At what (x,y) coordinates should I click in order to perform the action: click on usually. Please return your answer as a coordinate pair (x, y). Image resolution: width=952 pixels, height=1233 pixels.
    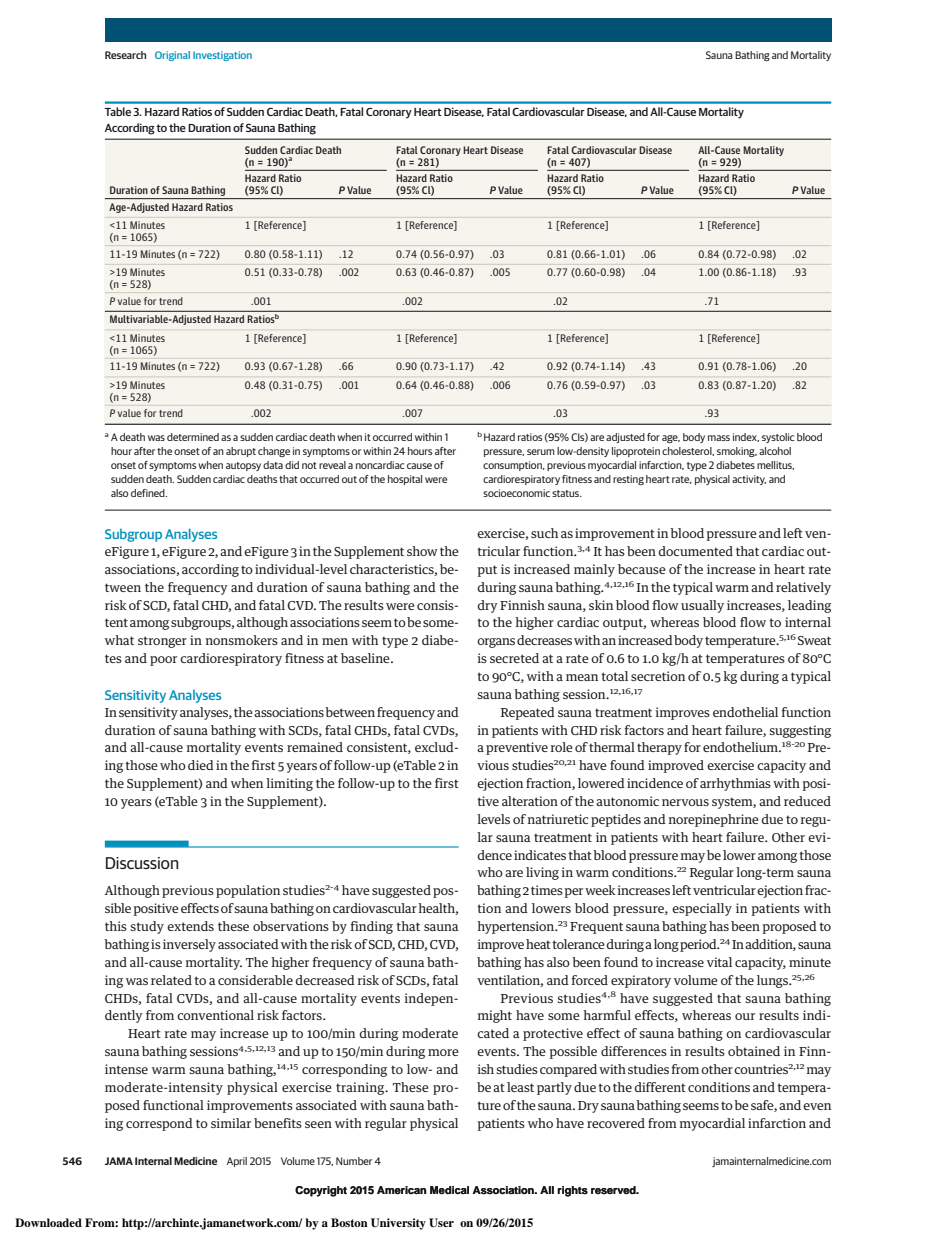
    Looking at the image, I should click on (702, 606).
